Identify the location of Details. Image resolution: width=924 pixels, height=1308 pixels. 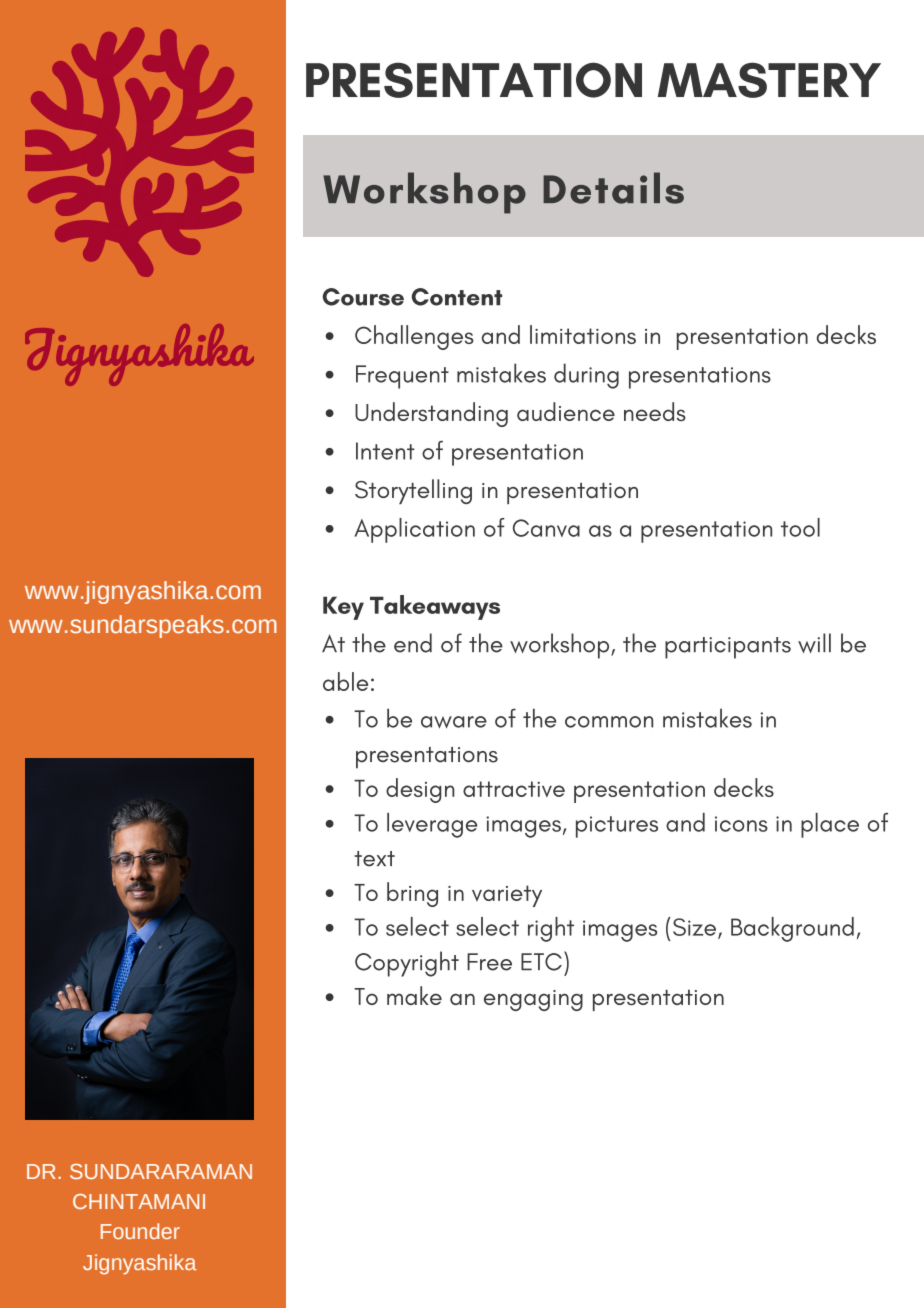
(613, 188).
